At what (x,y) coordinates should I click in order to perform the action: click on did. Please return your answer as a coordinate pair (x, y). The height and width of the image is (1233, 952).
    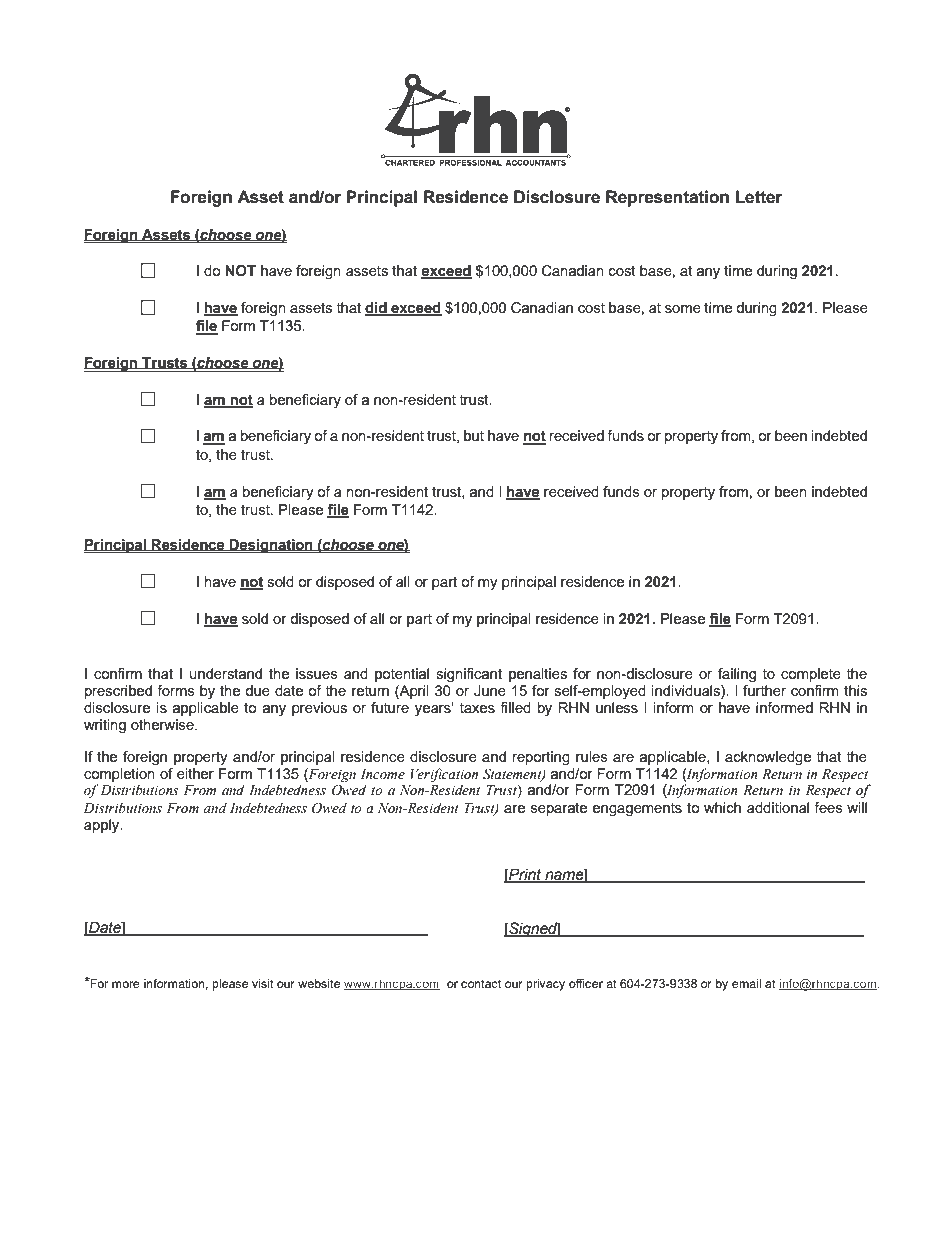
    Looking at the image, I should click on (377, 309).
